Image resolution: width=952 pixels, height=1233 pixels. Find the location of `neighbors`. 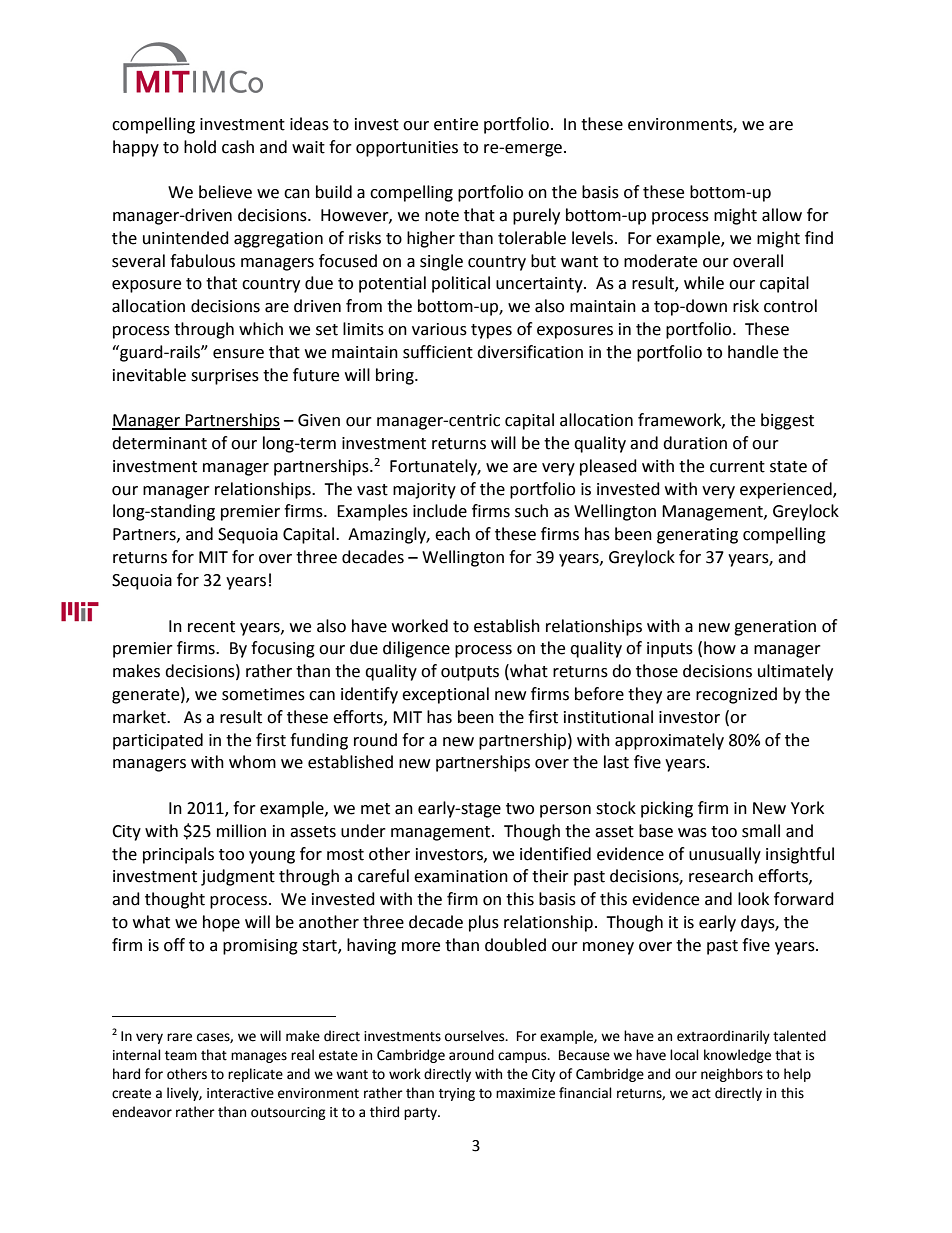

neighbors is located at coordinates (732, 1075).
